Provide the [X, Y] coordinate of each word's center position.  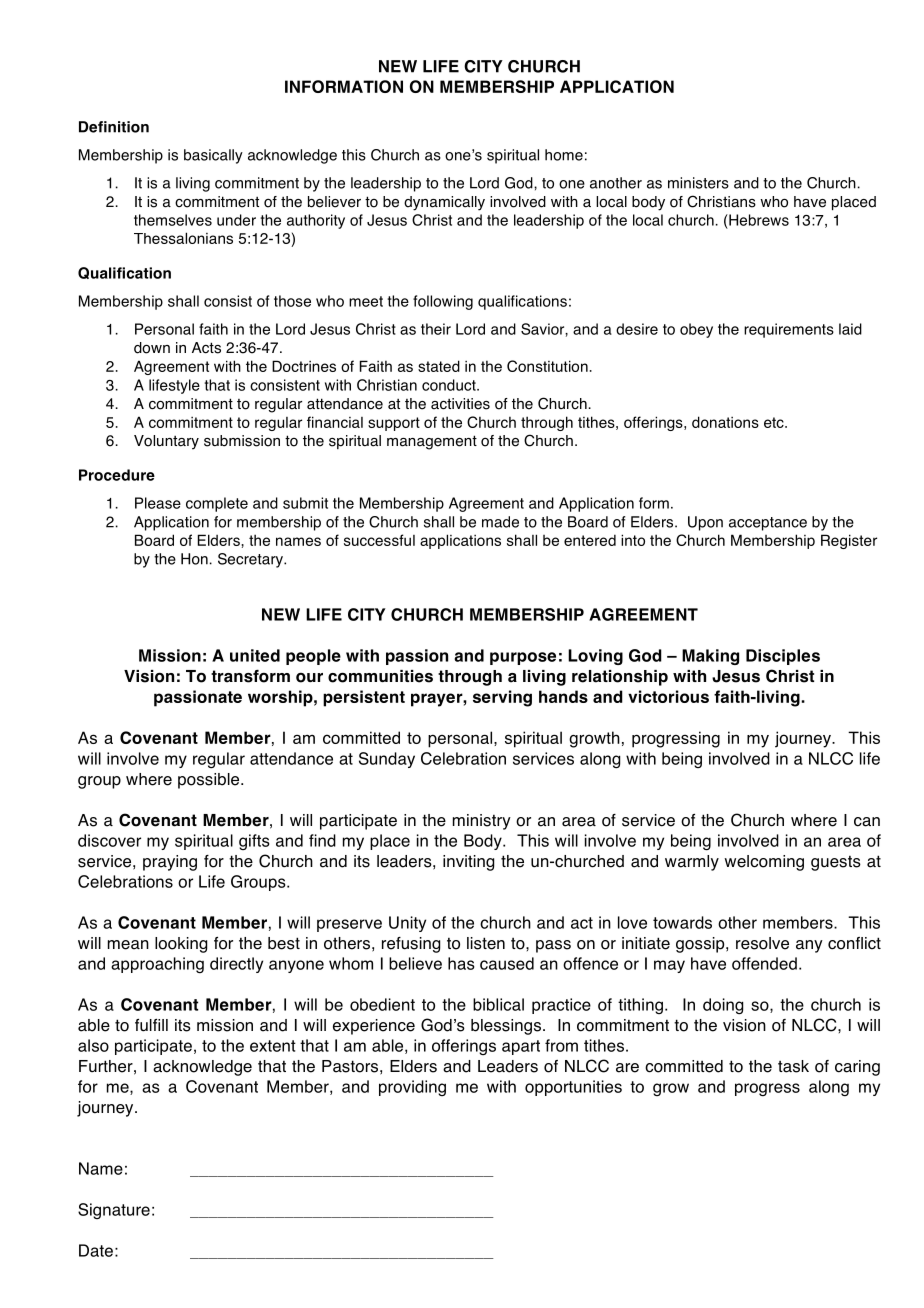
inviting [468, 863]
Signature [114, 1211]
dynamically [444, 203]
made [500, 522]
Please [158, 503]
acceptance [768, 524]
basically [213, 156]
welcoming [764, 863]
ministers [698, 183]
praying [170, 863]
